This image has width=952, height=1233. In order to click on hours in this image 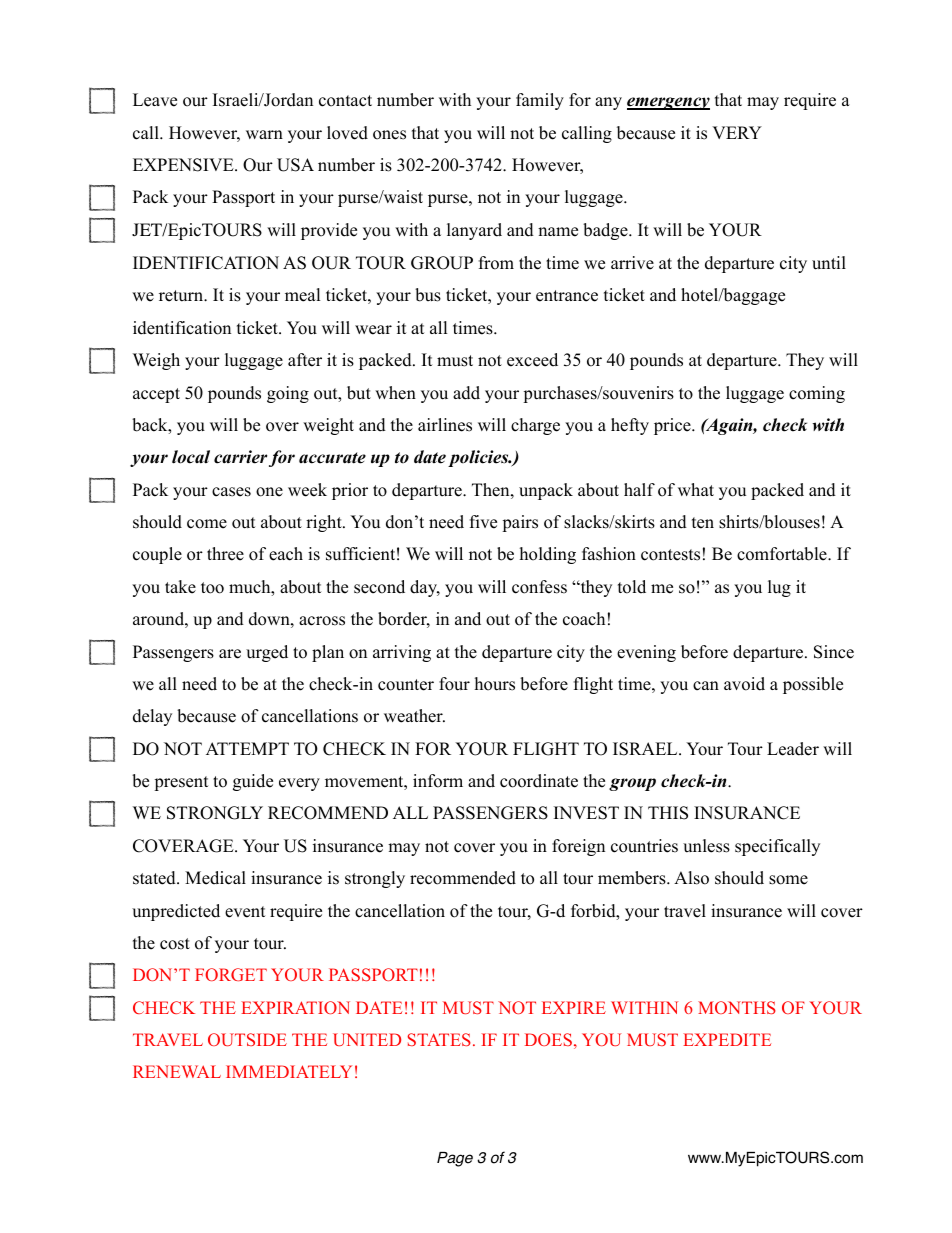, I will do `click(495, 684)`.
